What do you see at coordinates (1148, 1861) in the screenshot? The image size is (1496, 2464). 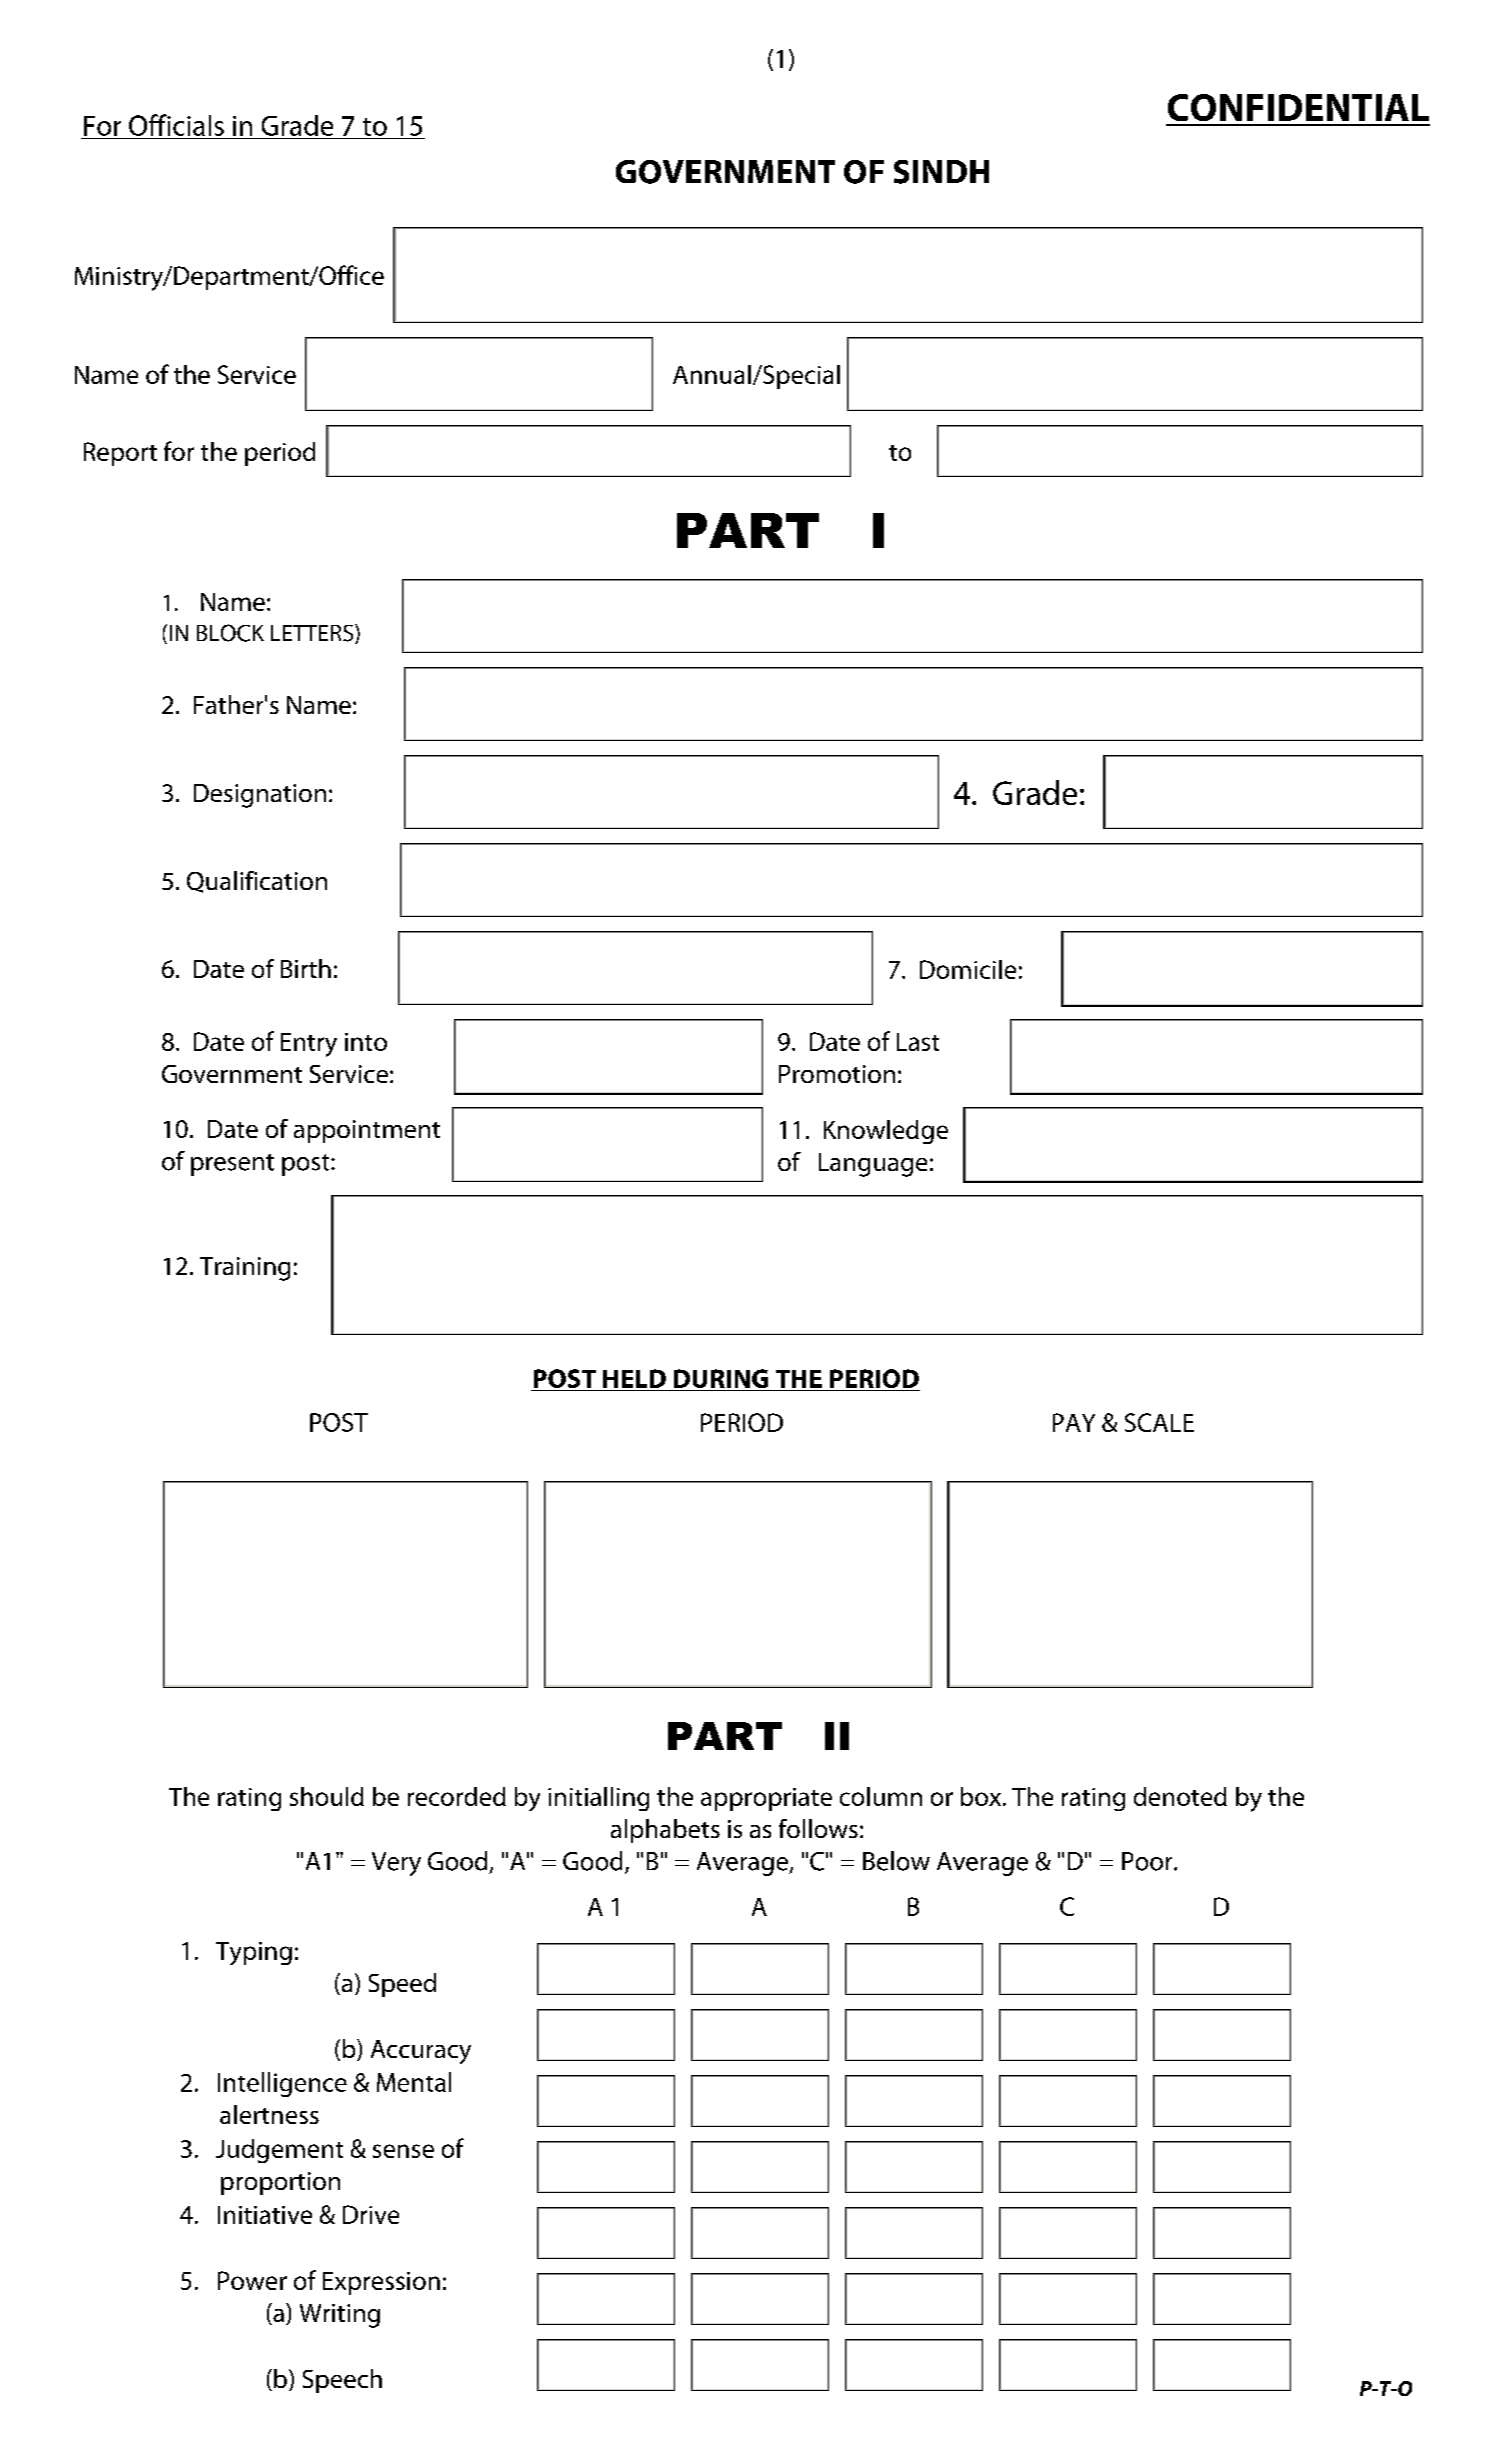 I see `Poor` at bounding box center [1148, 1861].
